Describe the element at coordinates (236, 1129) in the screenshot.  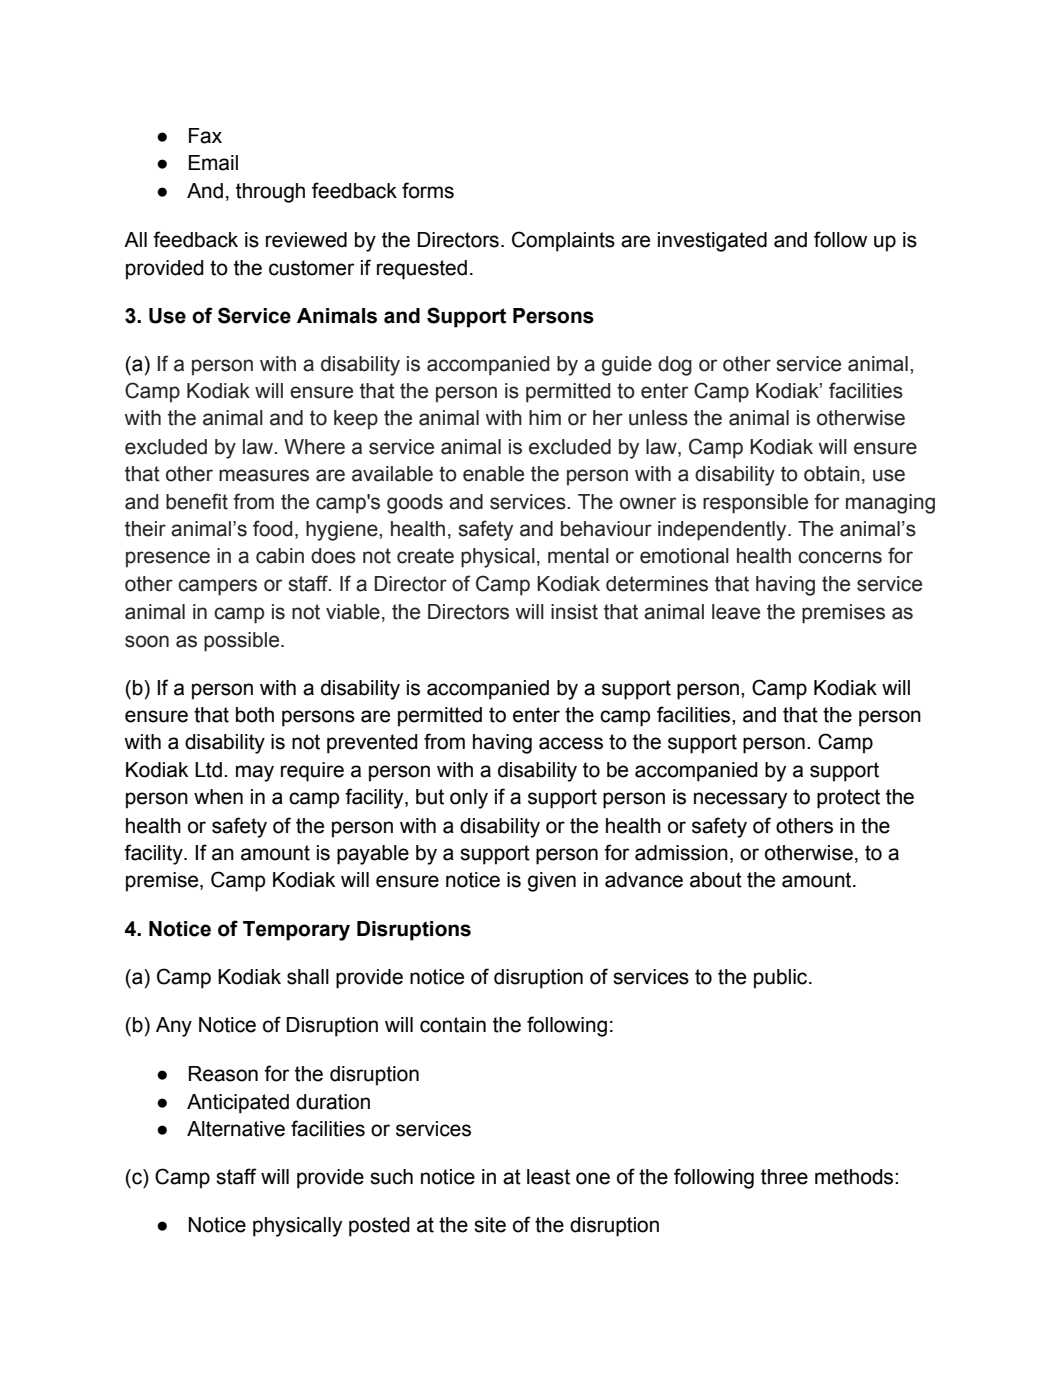
I see `Alternative` at that location.
